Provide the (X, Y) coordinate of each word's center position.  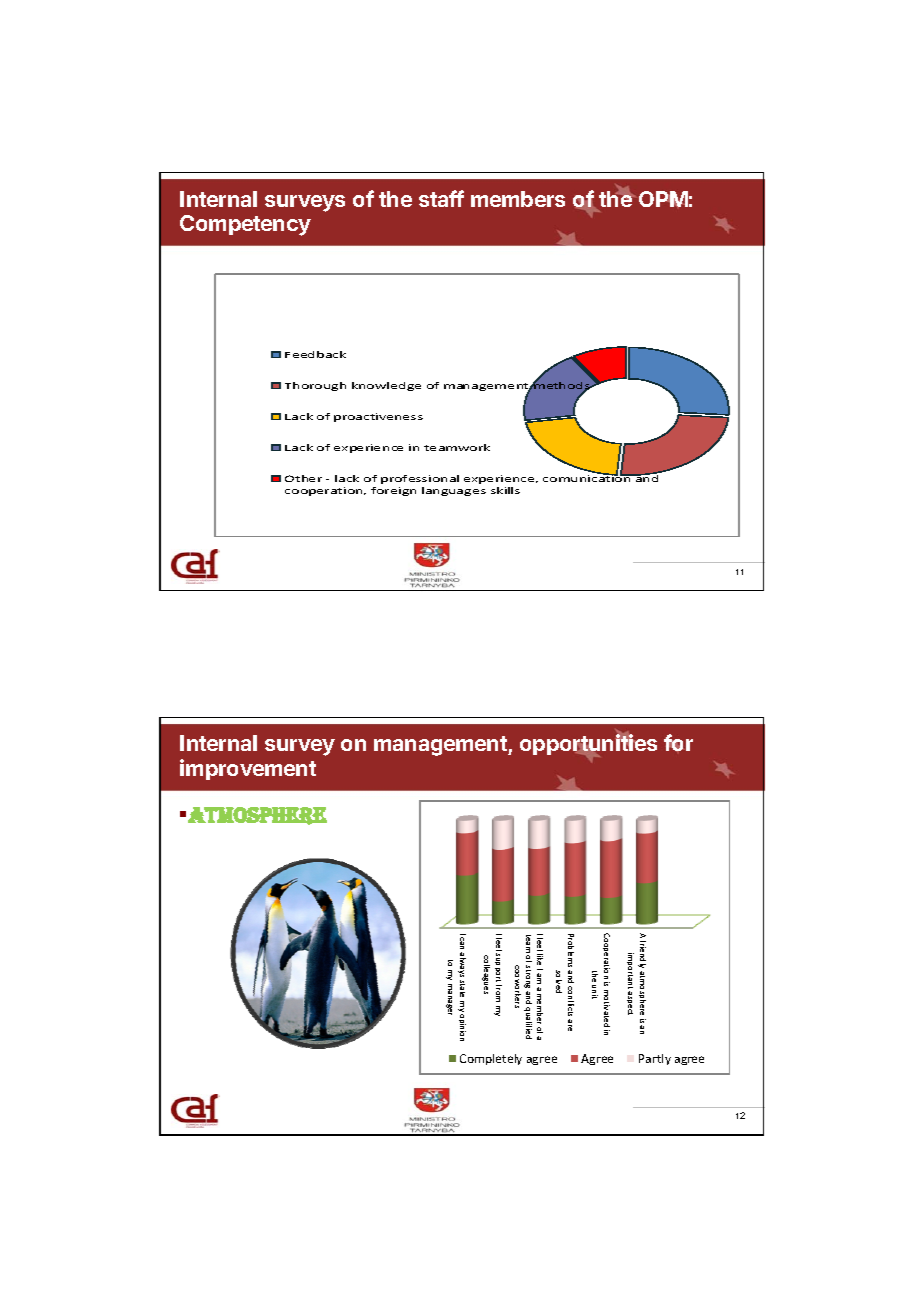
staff (441, 198)
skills (505, 490)
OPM (663, 199)
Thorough (315, 386)
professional (420, 479)
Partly (655, 1059)
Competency (245, 225)
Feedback (315, 354)
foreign (393, 491)
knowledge (386, 386)
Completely (491, 1059)
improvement (248, 769)
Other (303, 478)
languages (454, 491)
